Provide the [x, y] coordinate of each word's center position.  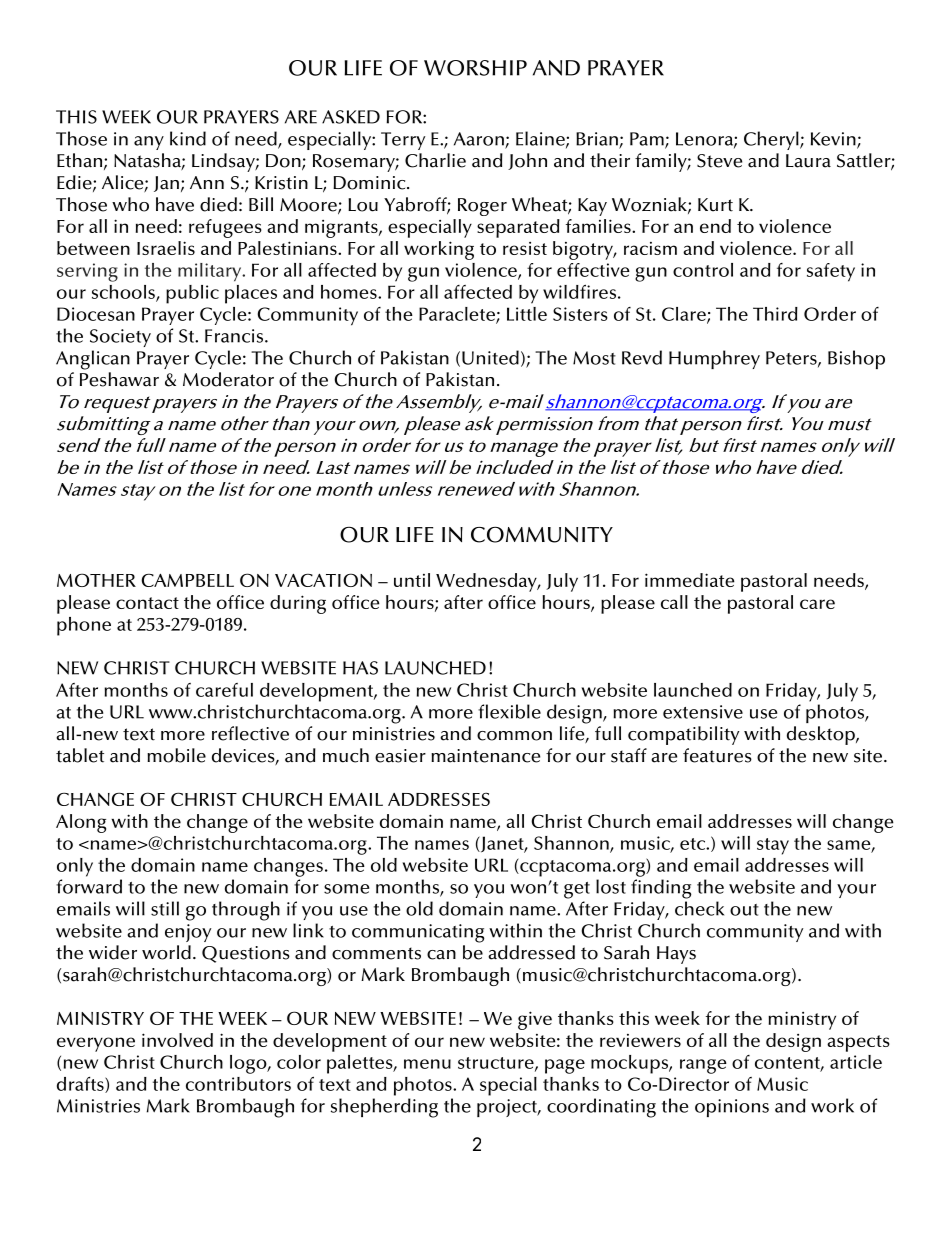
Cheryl [772, 140]
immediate [690, 580]
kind [188, 138]
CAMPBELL [187, 580]
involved [177, 1040]
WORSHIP [475, 68]
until [412, 580]
